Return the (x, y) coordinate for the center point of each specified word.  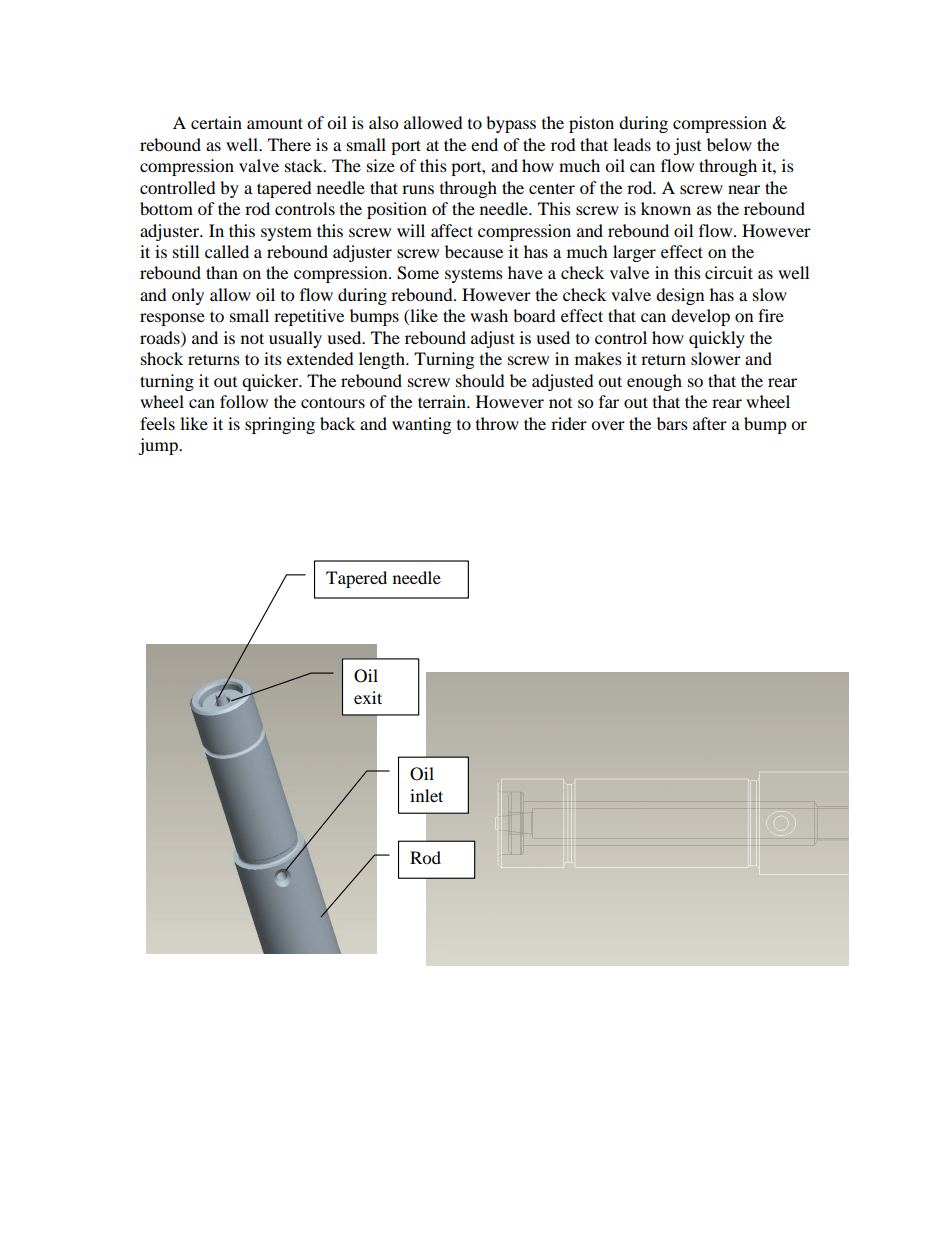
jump (159, 446)
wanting (421, 425)
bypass (511, 124)
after (710, 423)
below (729, 144)
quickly (717, 339)
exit (368, 697)
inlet (426, 795)
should (480, 380)
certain (216, 122)
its (273, 358)
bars (672, 423)
